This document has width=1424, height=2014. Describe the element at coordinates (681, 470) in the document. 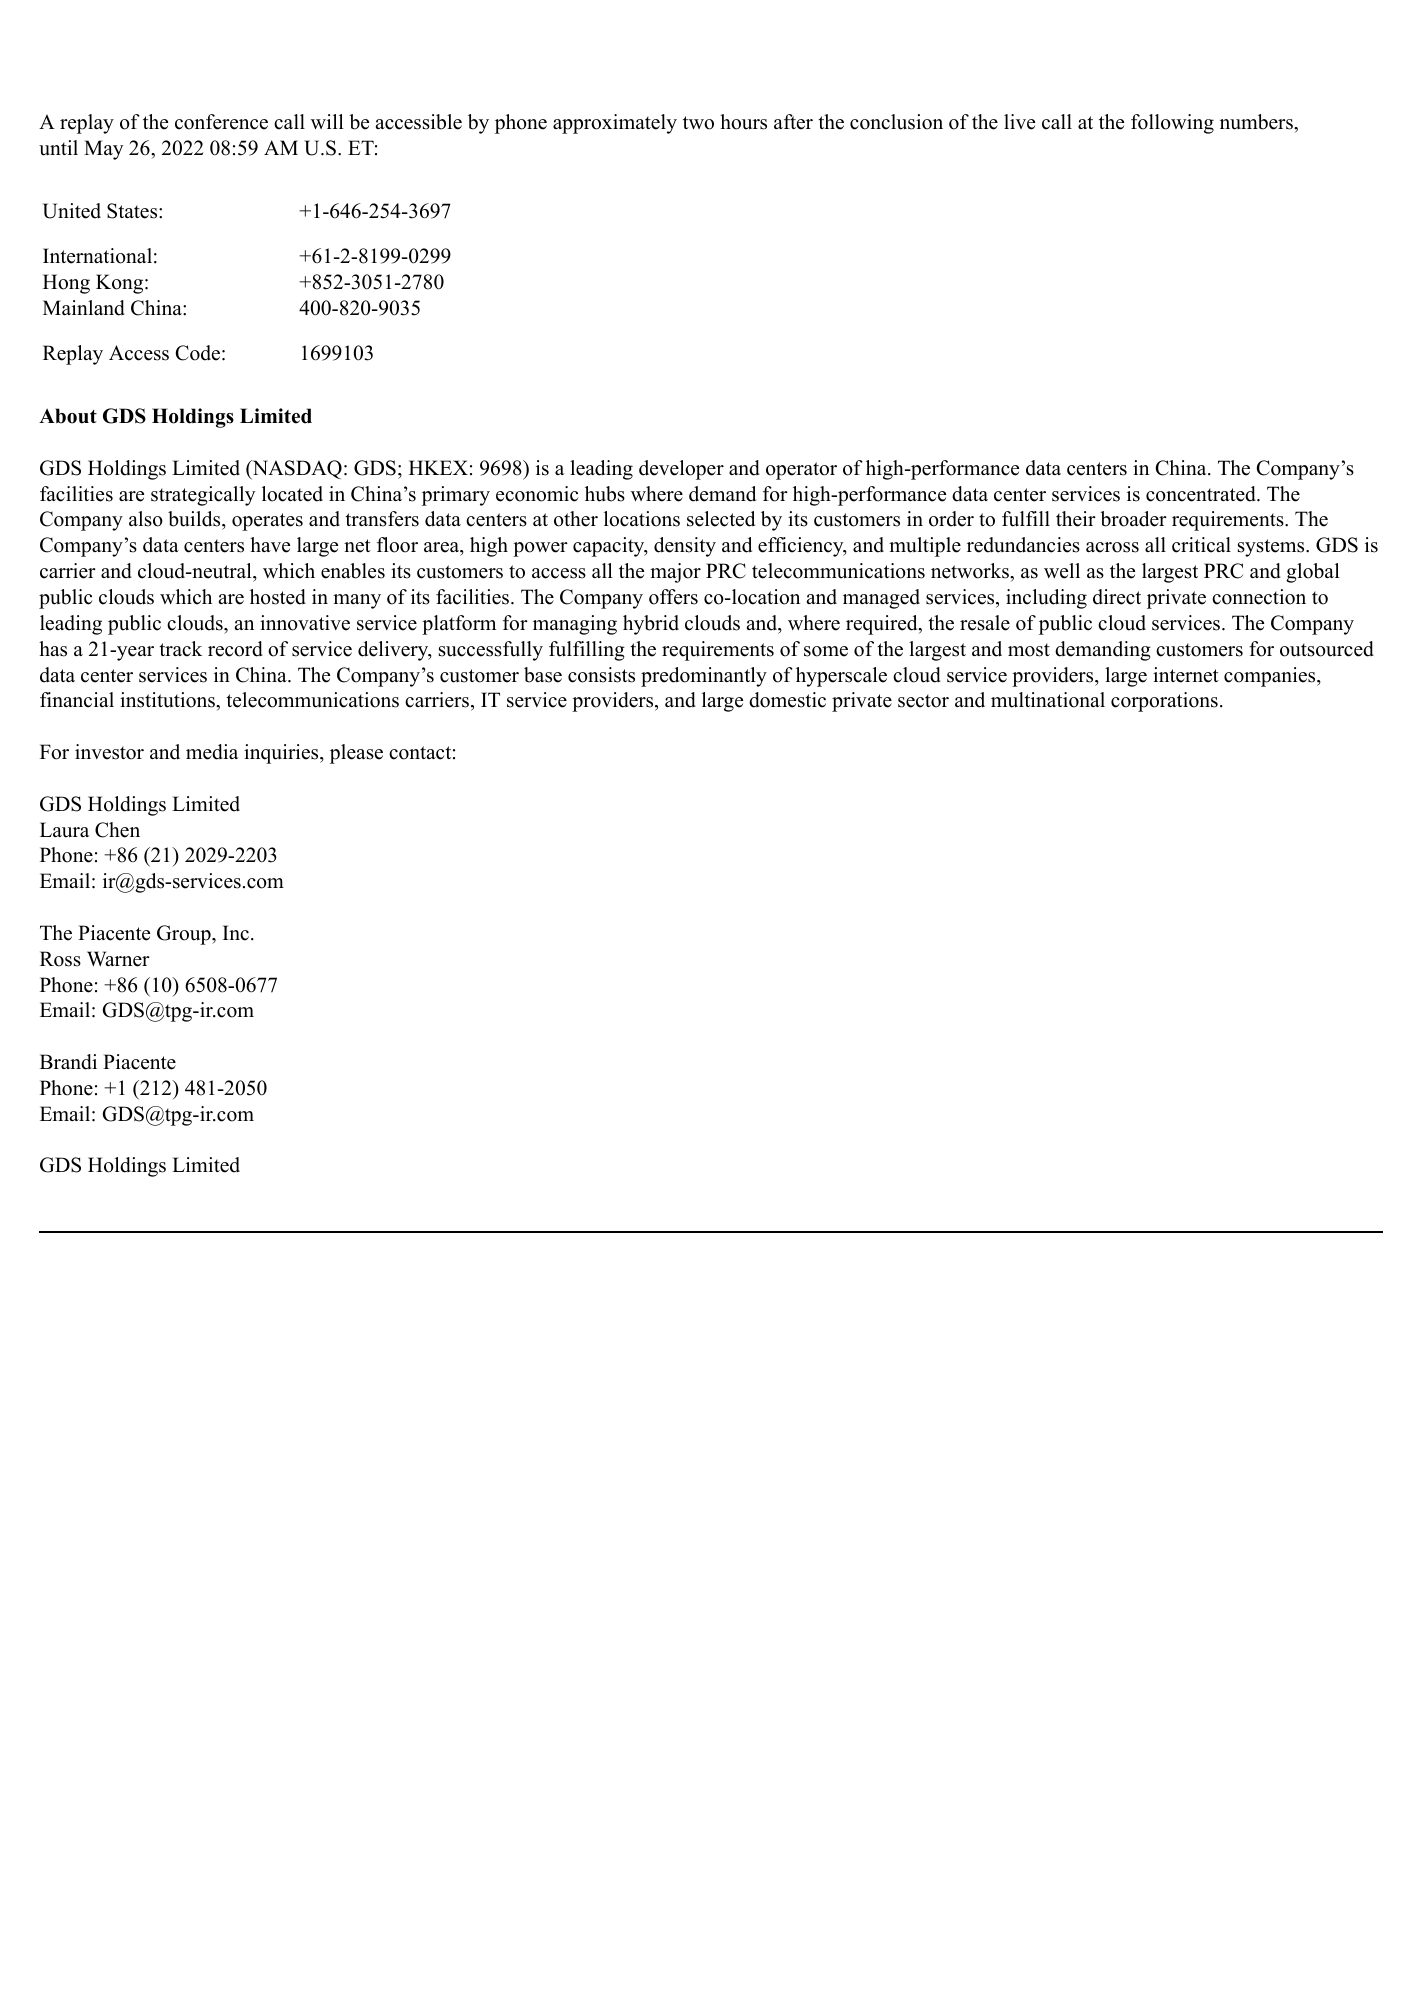

I see `developer` at that location.
